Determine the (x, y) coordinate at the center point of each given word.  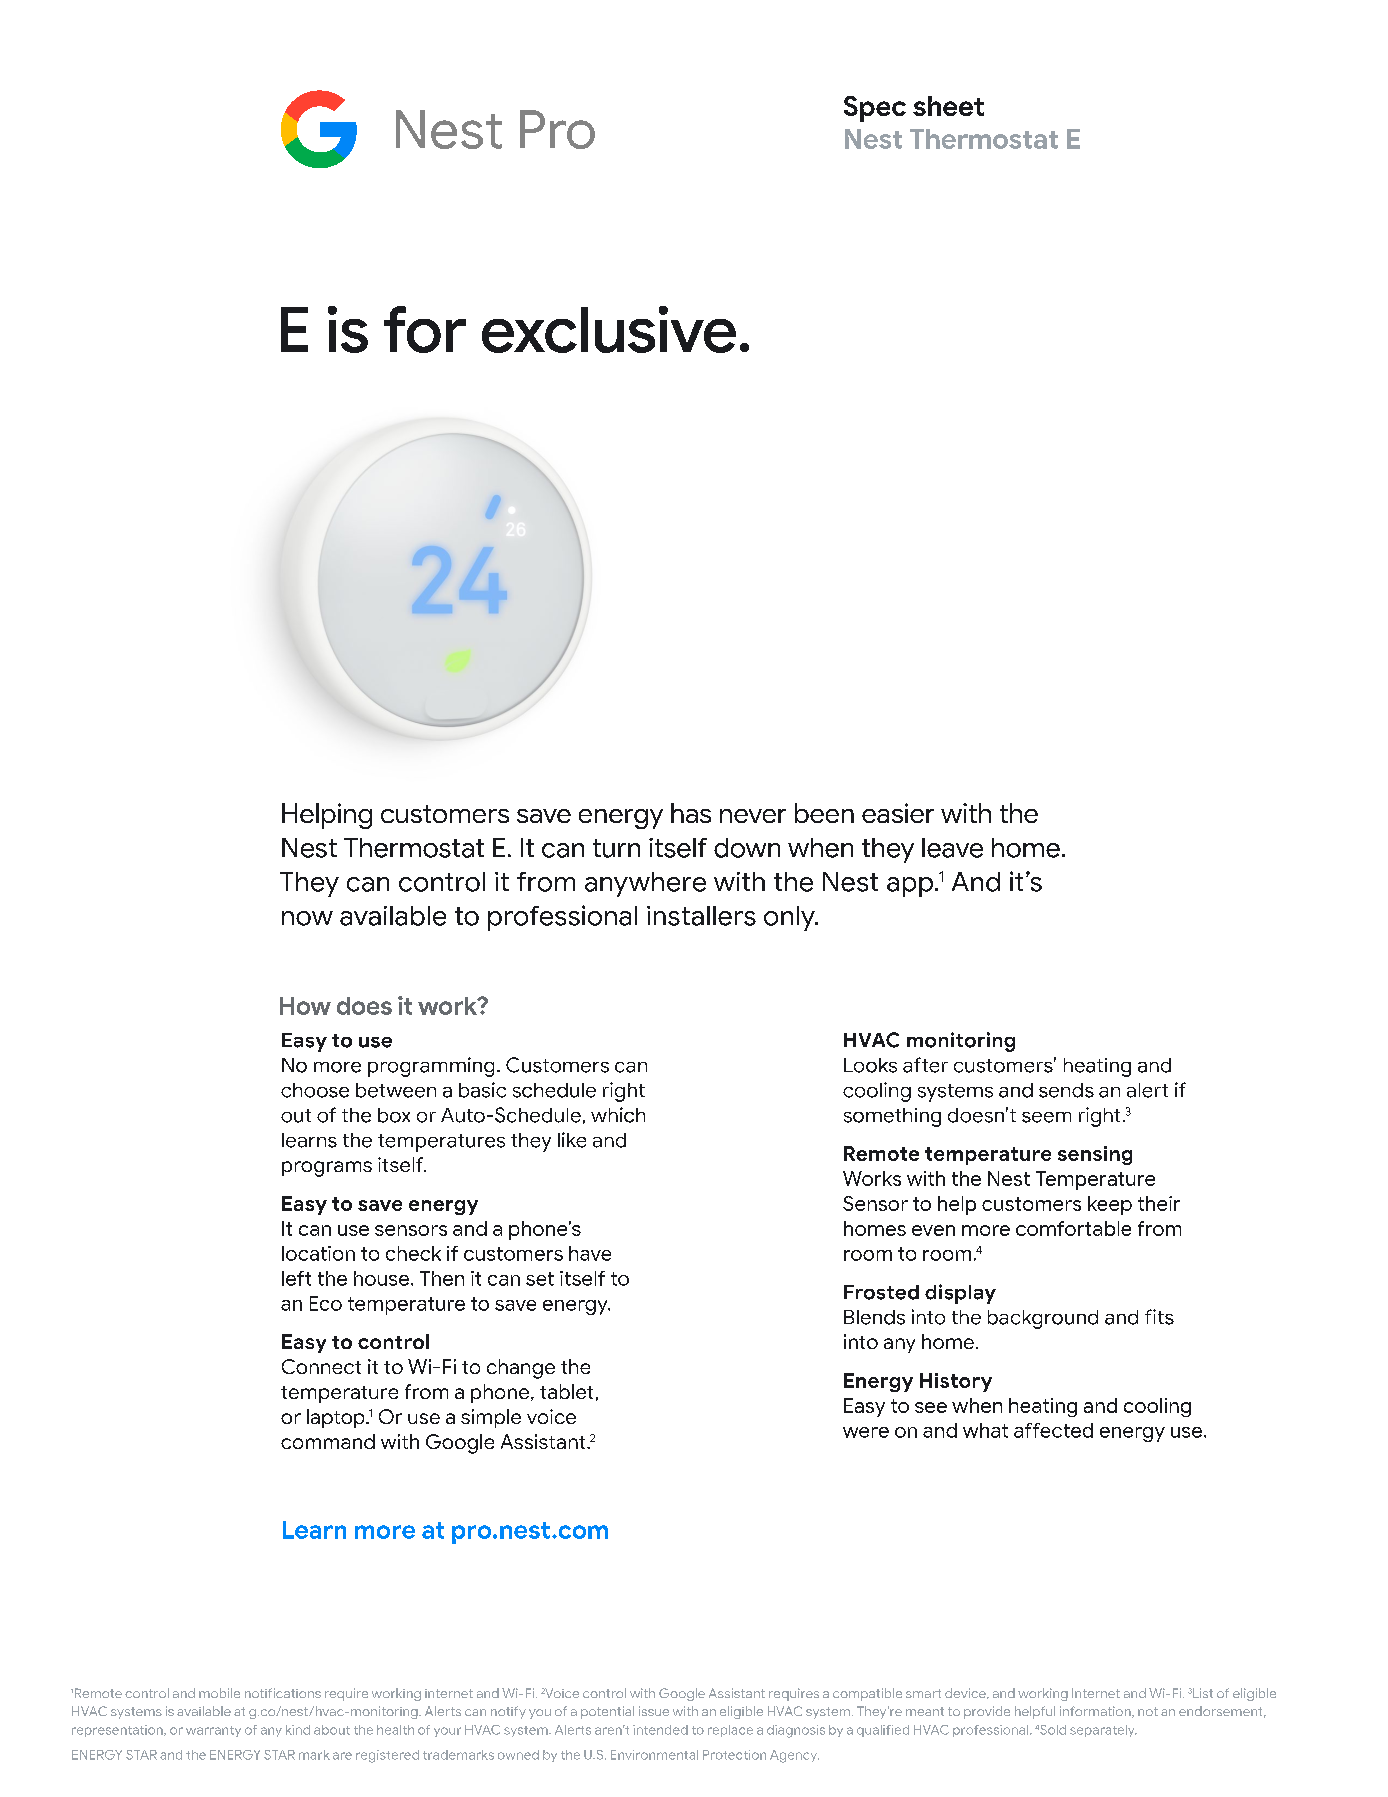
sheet (948, 106)
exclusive (609, 329)
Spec (875, 109)
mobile (219, 1693)
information (1096, 1712)
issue (654, 1711)
